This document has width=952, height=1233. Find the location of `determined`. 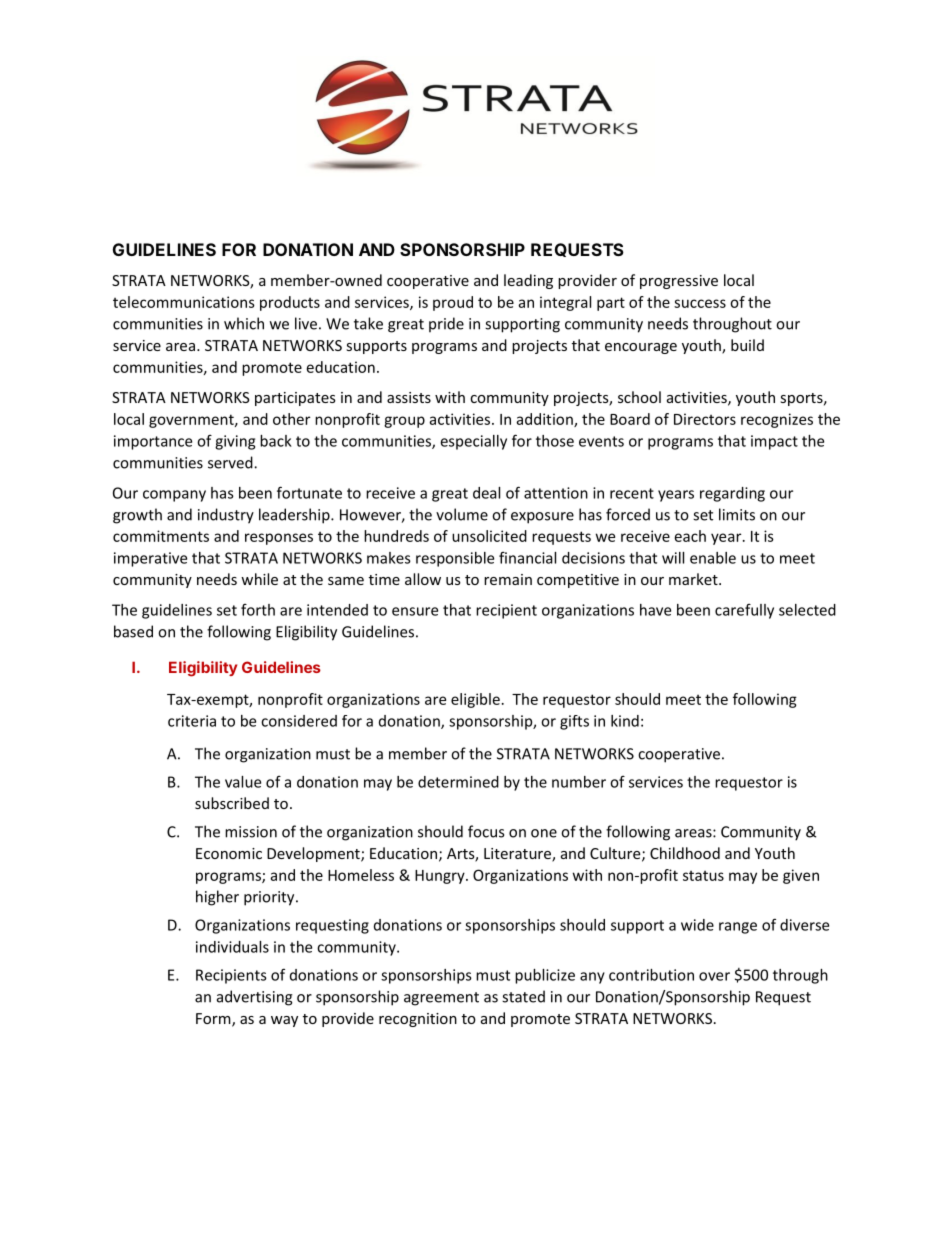

determined is located at coordinates (458, 782).
